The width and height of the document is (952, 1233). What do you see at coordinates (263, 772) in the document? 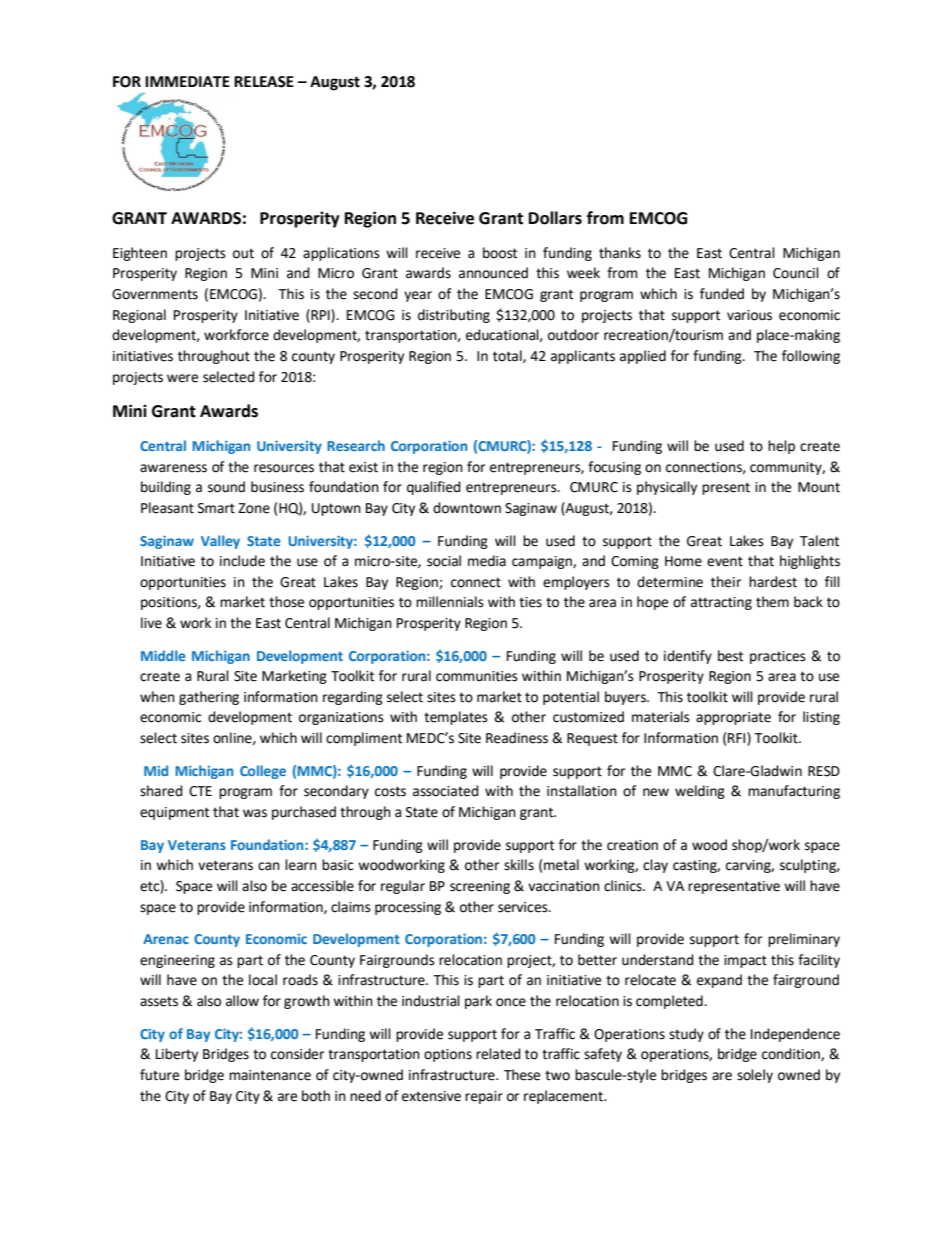
I see `College` at bounding box center [263, 772].
